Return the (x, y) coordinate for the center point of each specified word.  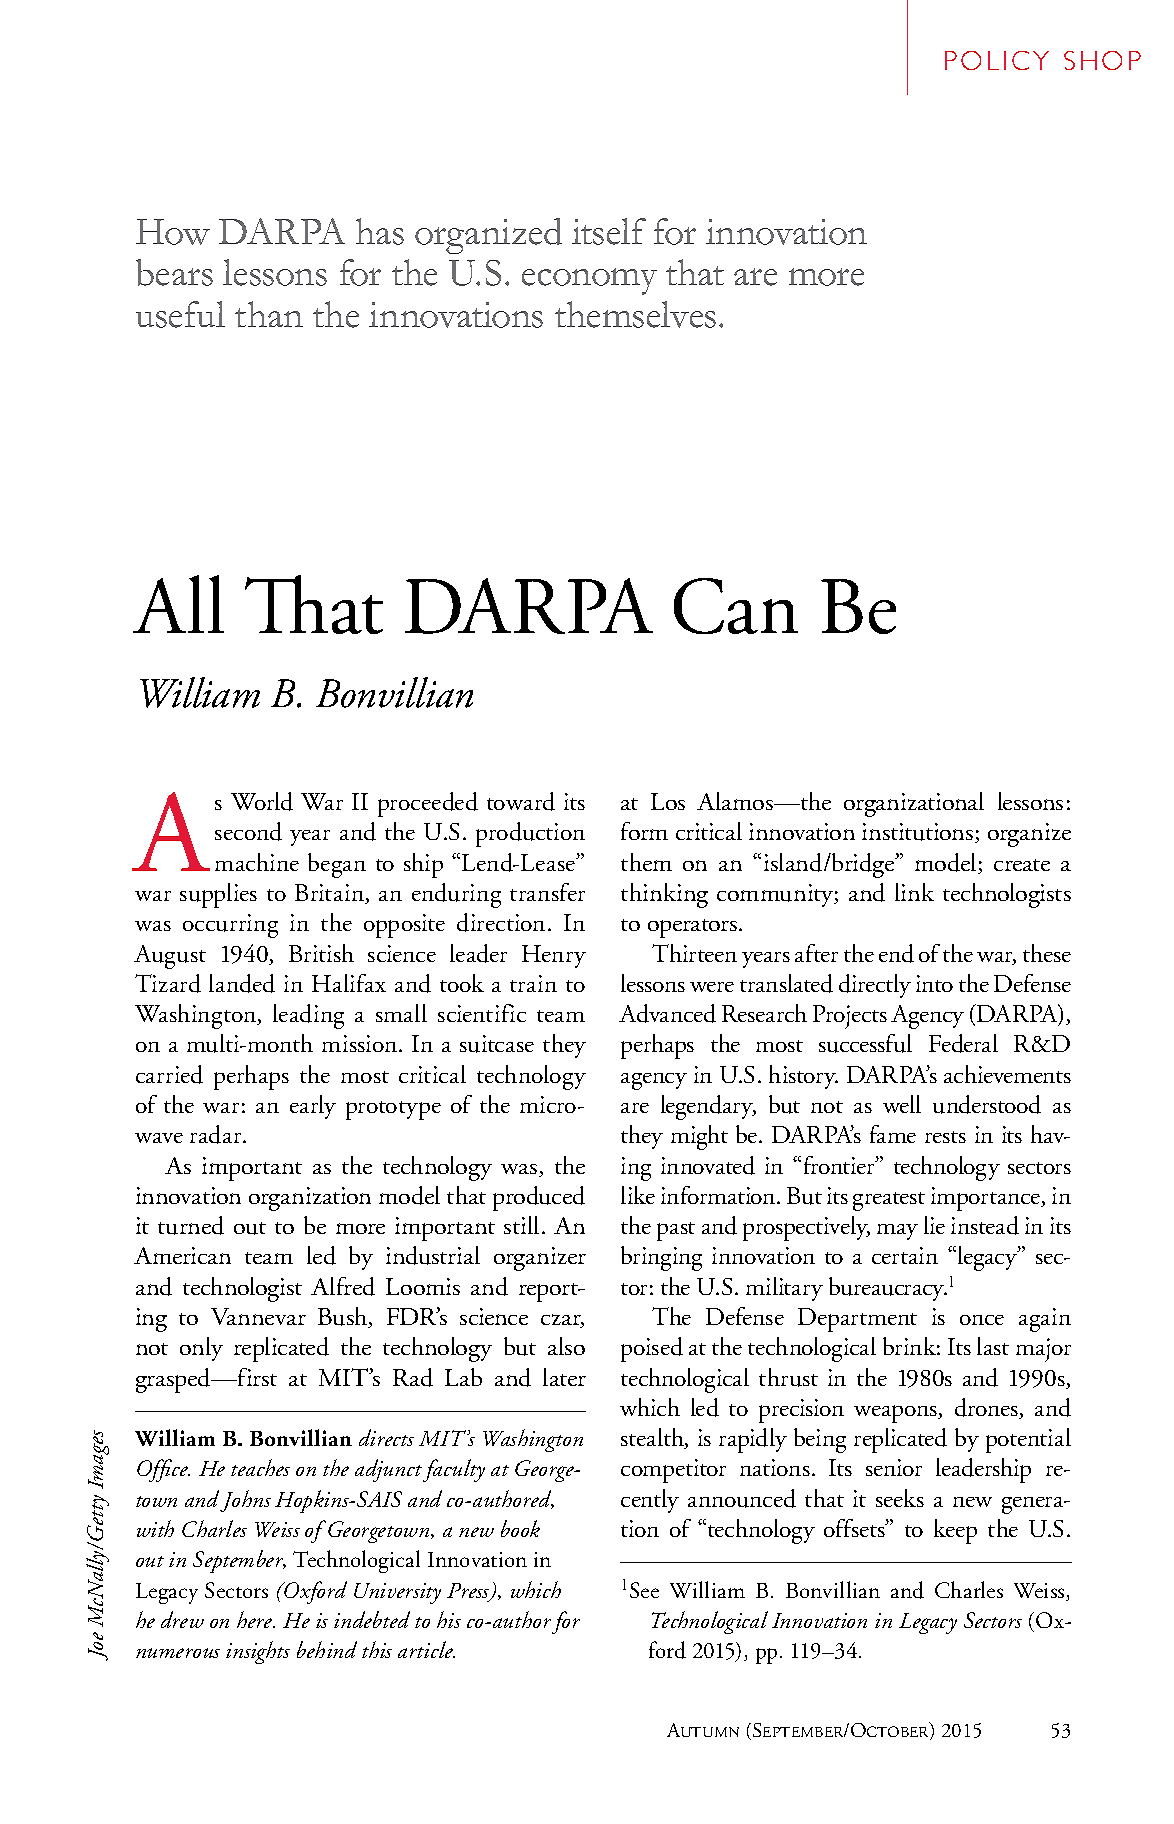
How (173, 232)
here (256, 1619)
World (262, 801)
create (1022, 865)
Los (668, 801)
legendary (708, 1107)
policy (997, 60)
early (313, 1107)
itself (609, 231)
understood (987, 1104)
